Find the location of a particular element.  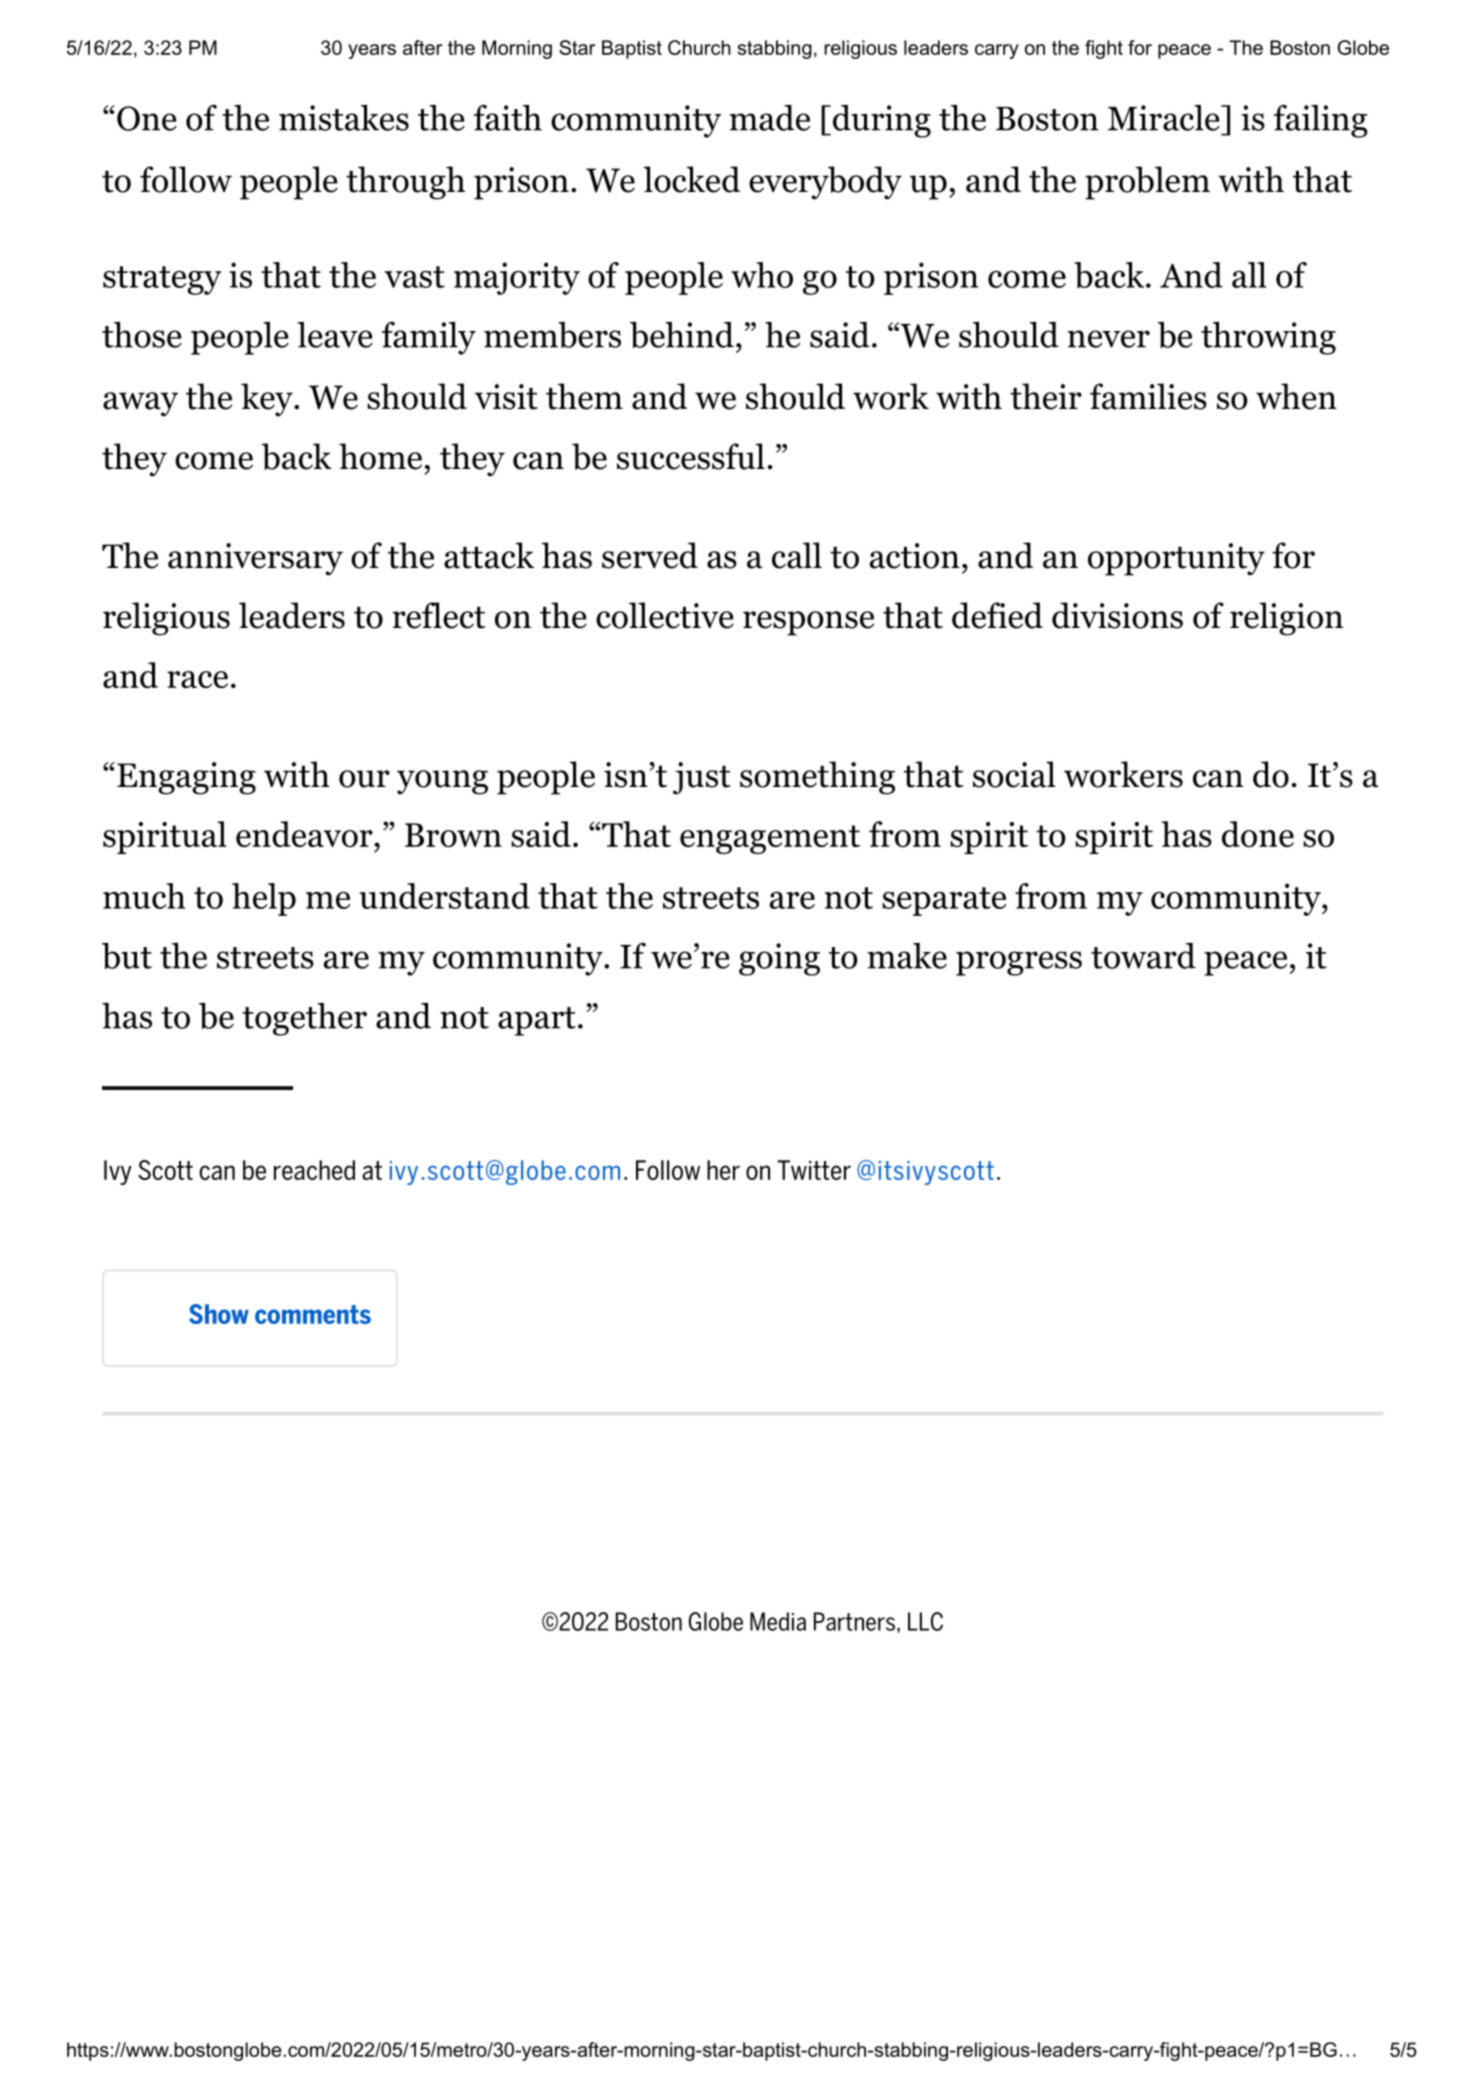

collective is located at coordinates (665, 615).
